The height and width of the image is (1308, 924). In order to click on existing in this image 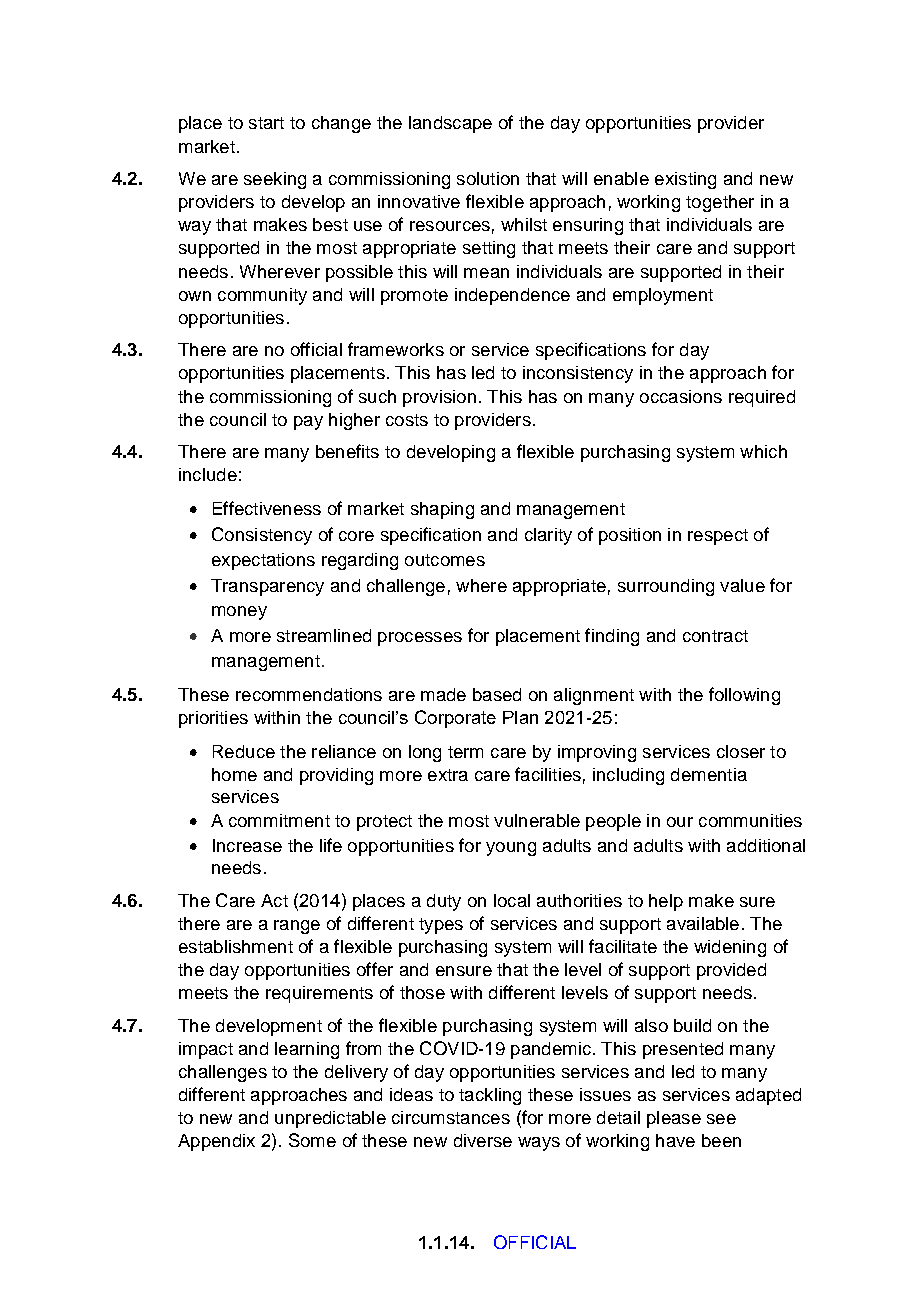, I will do `click(685, 180)`.
